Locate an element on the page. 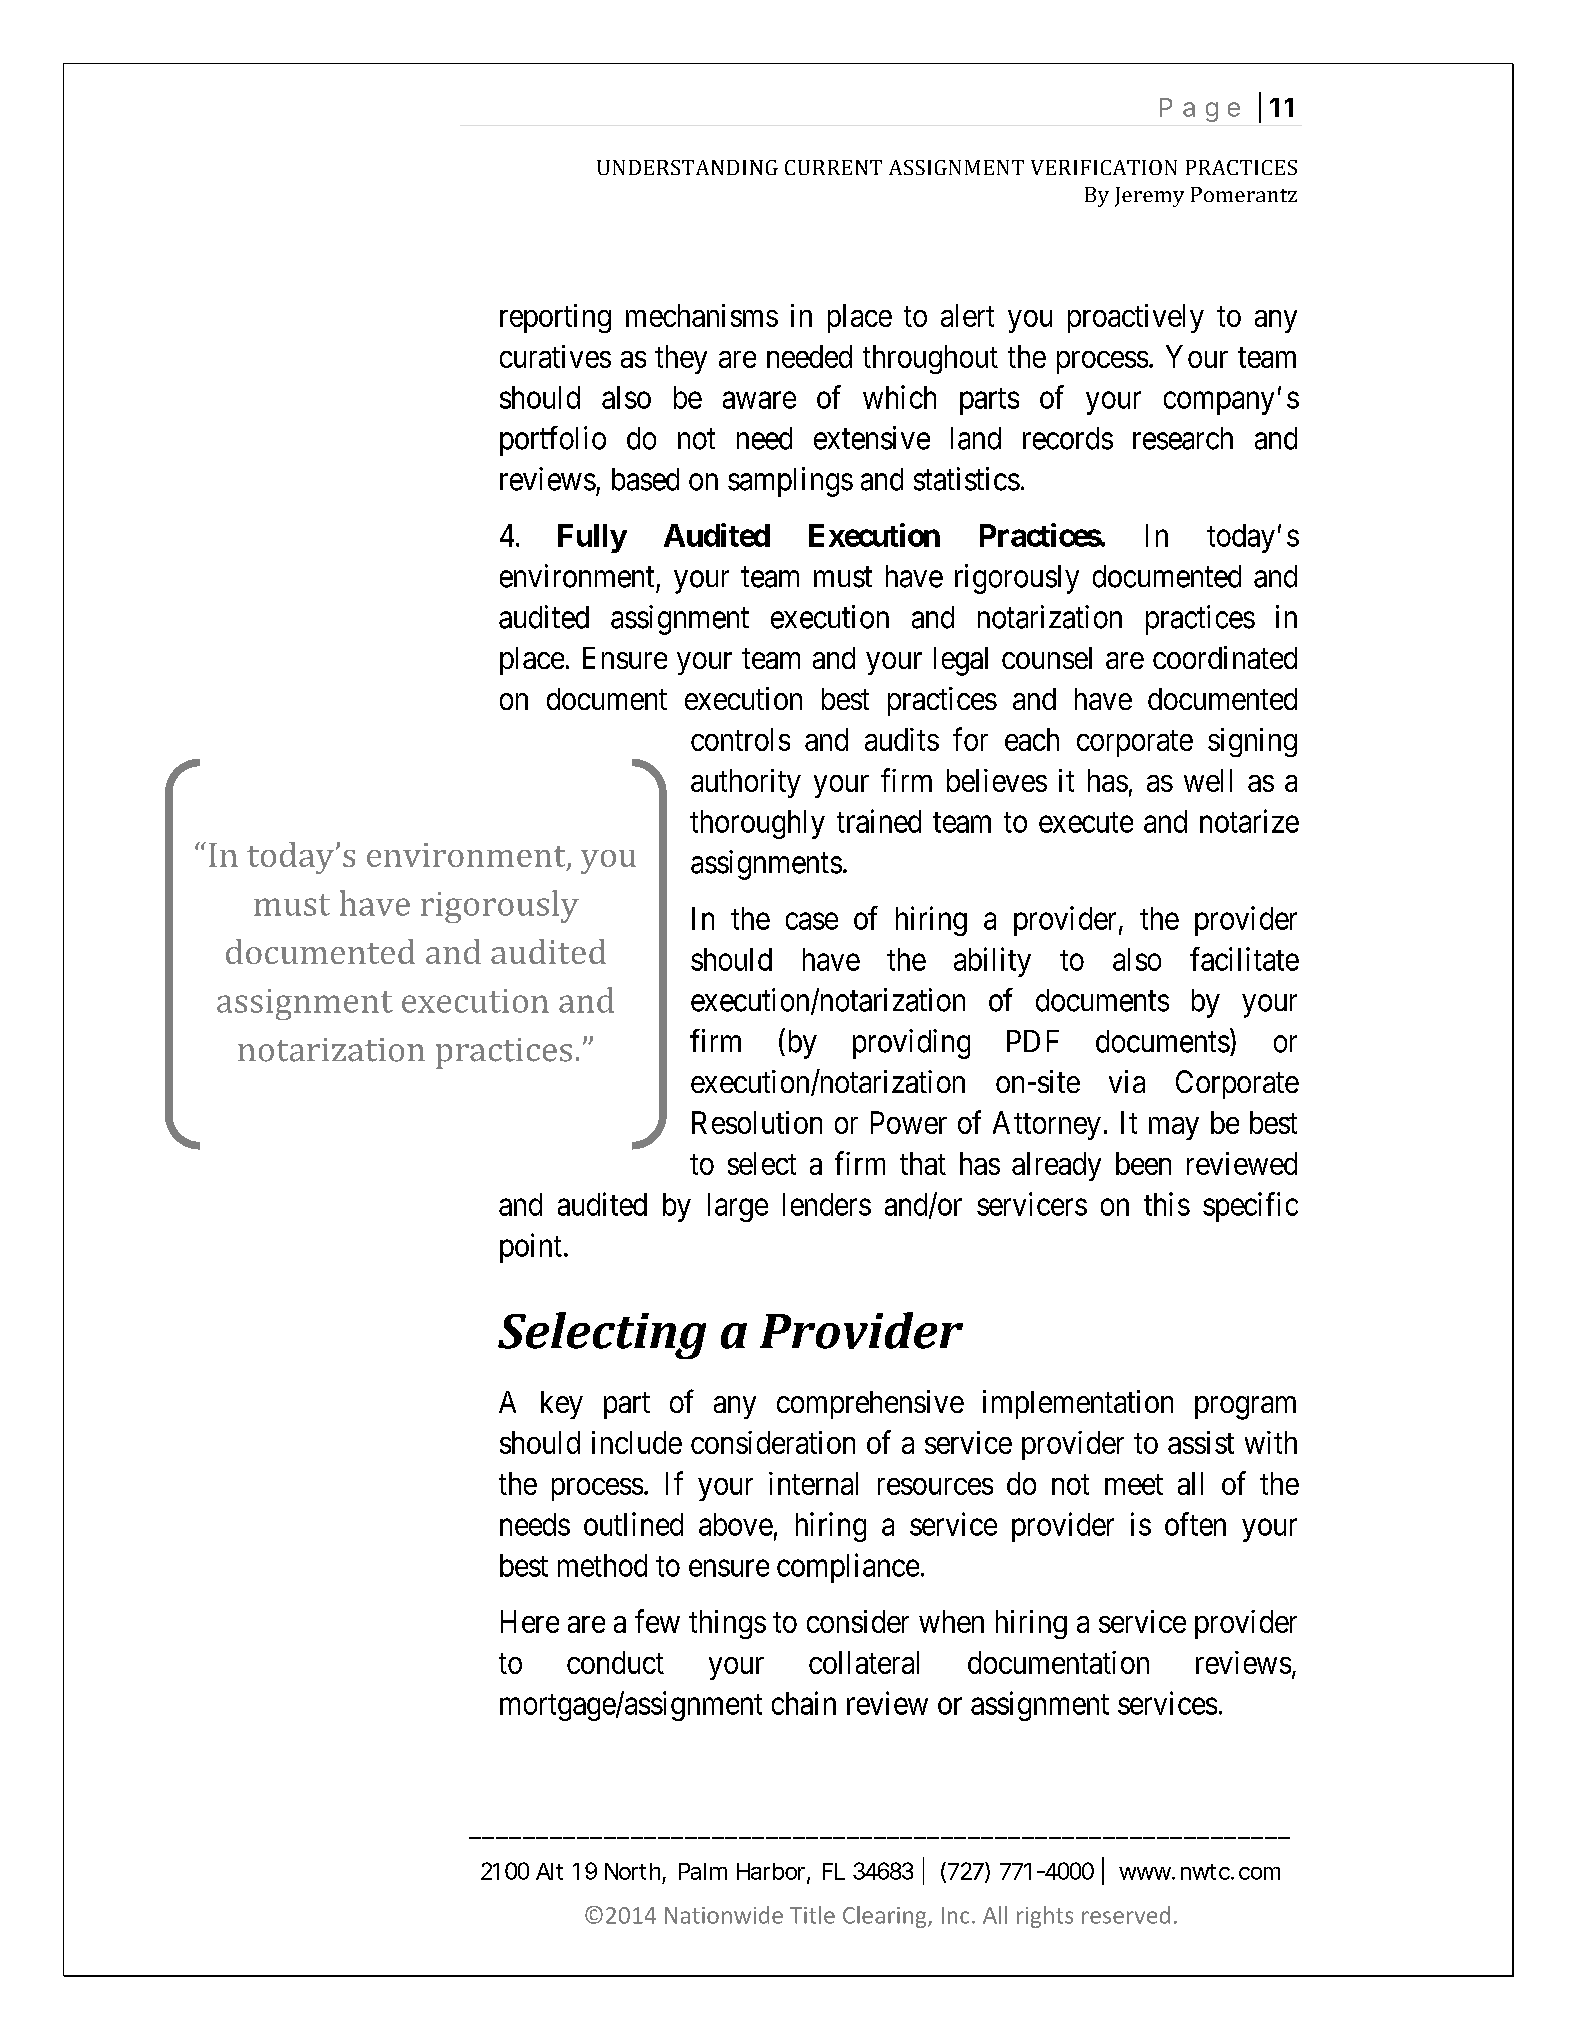 This page has width=1576, height=2039. Jeremy is located at coordinates (1149, 197).
